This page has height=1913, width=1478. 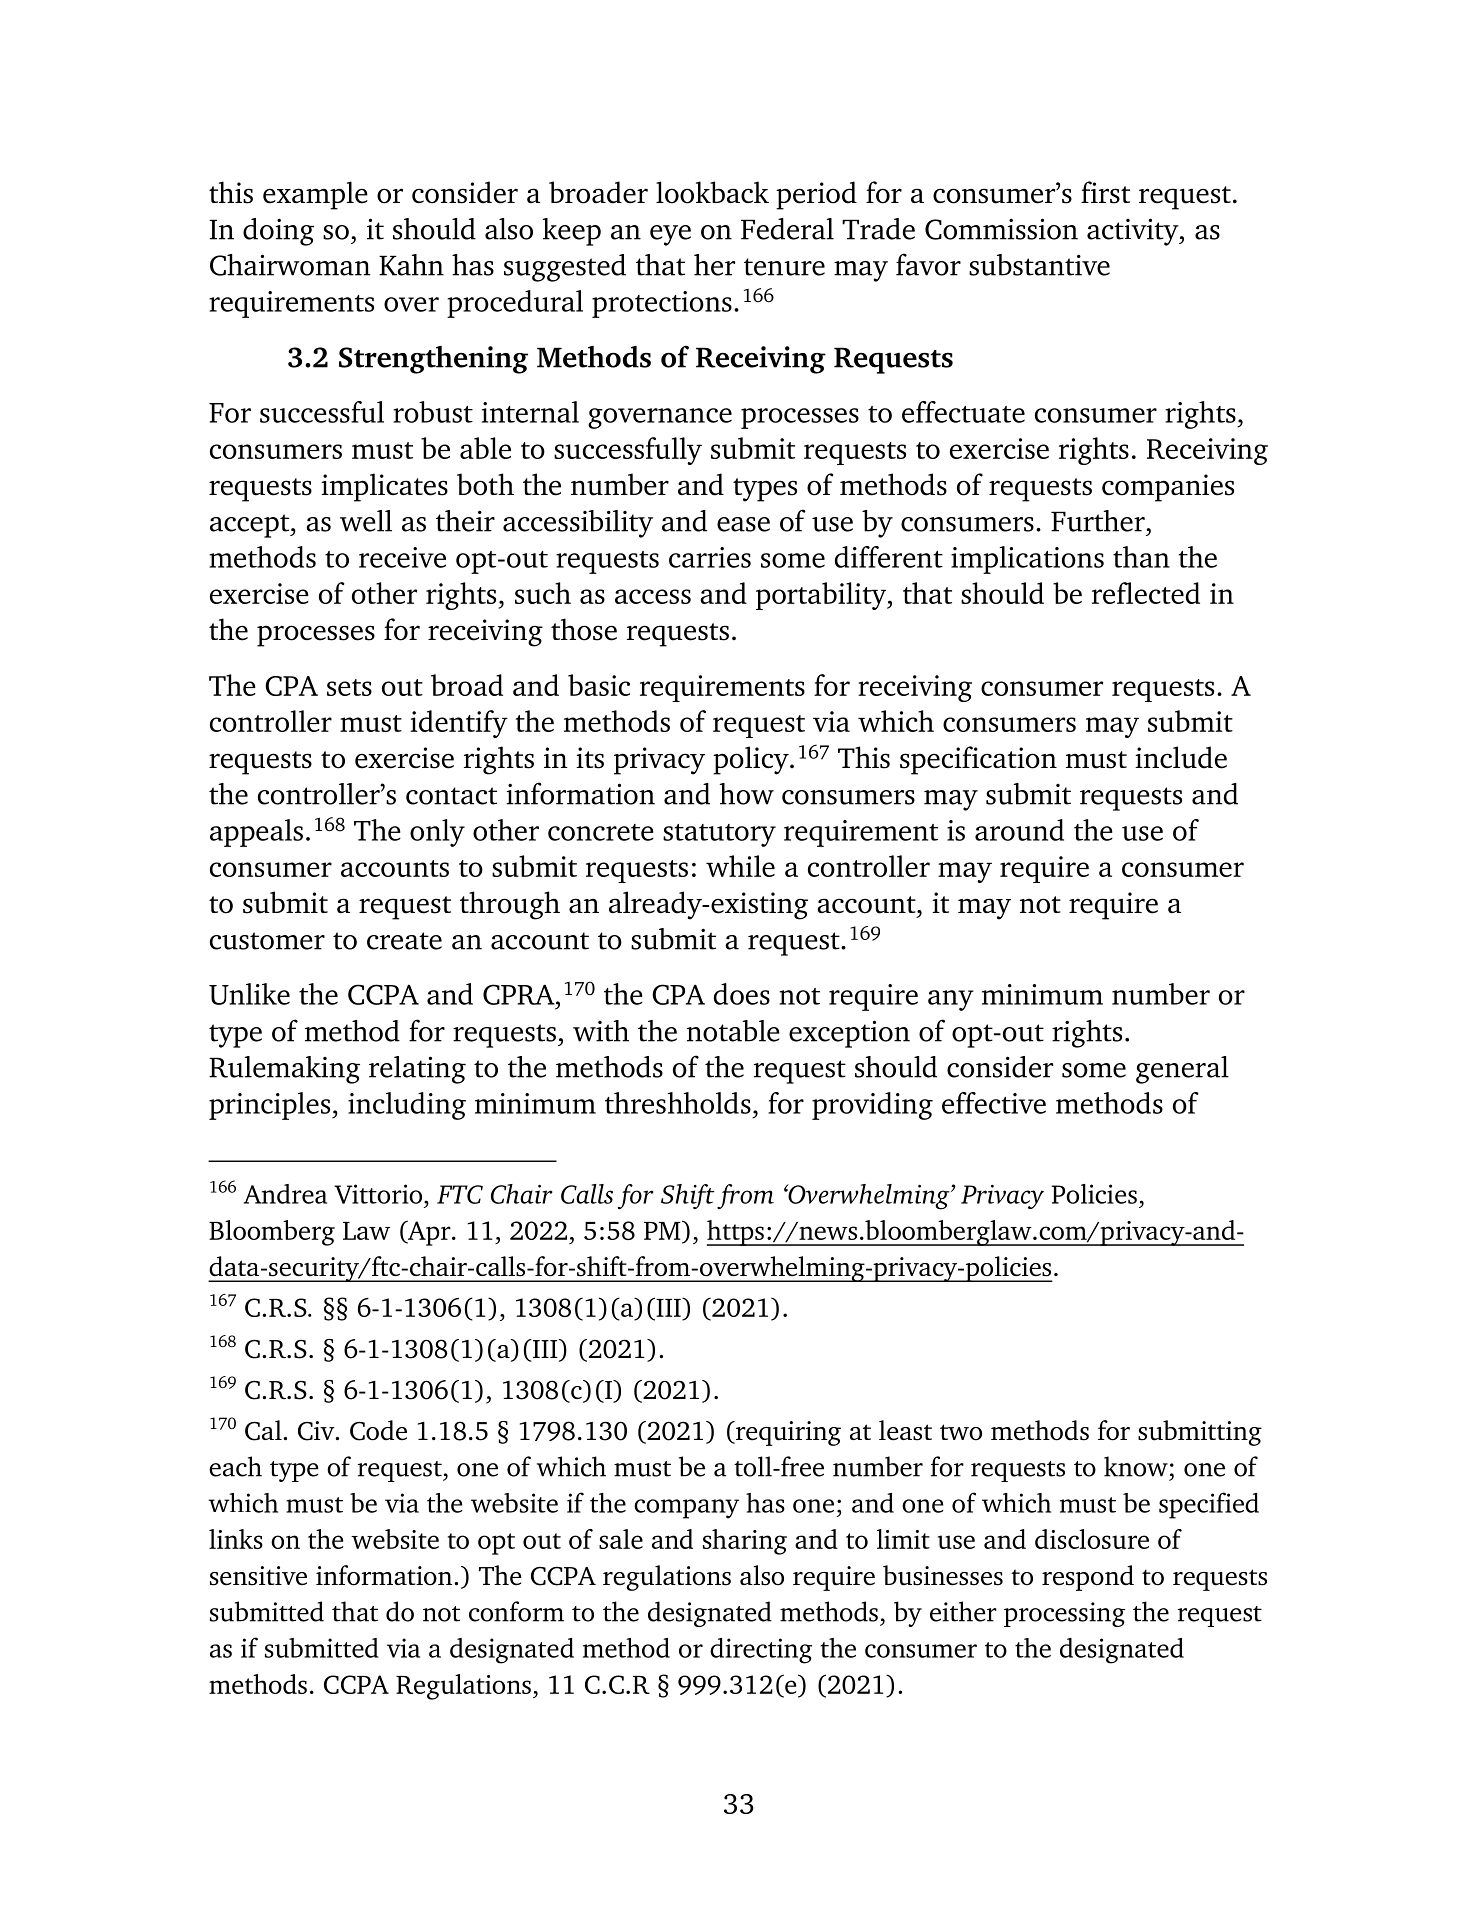 I want to click on first, so click(x=1105, y=192).
